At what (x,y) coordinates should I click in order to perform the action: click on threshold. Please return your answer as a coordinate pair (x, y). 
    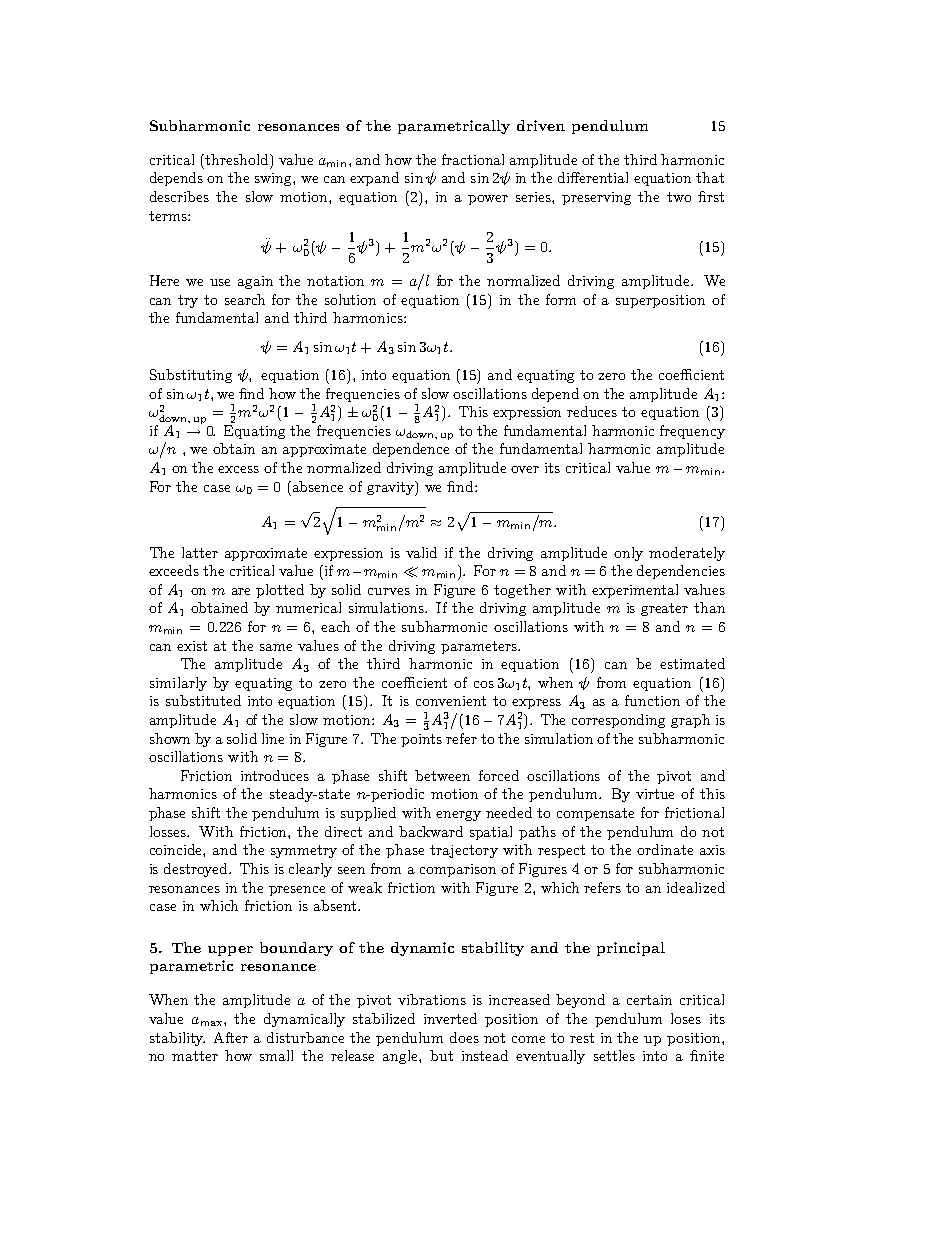
    Looking at the image, I should click on (238, 159).
